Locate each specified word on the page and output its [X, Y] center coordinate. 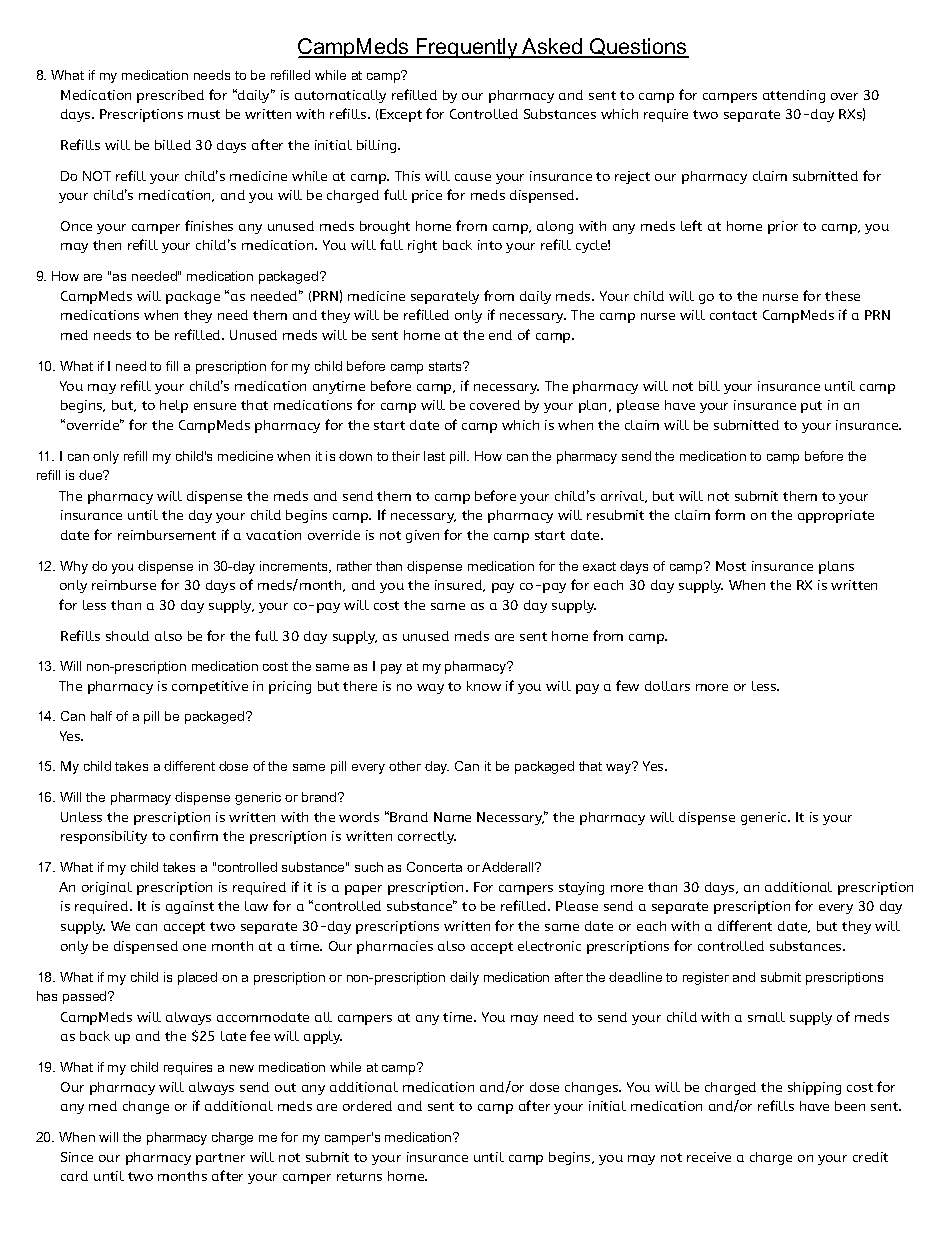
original [107, 888]
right [422, 246]
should [127, 636]
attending [794, 96]
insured [460, 586]
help [174, 406]
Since [77, 1157]
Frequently [467, 48]
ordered [367, 1106]
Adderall [509, 867]
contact [733, 315]
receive [709, 1157]
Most [731, 566]
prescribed [170, 96]
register [706, 978]
